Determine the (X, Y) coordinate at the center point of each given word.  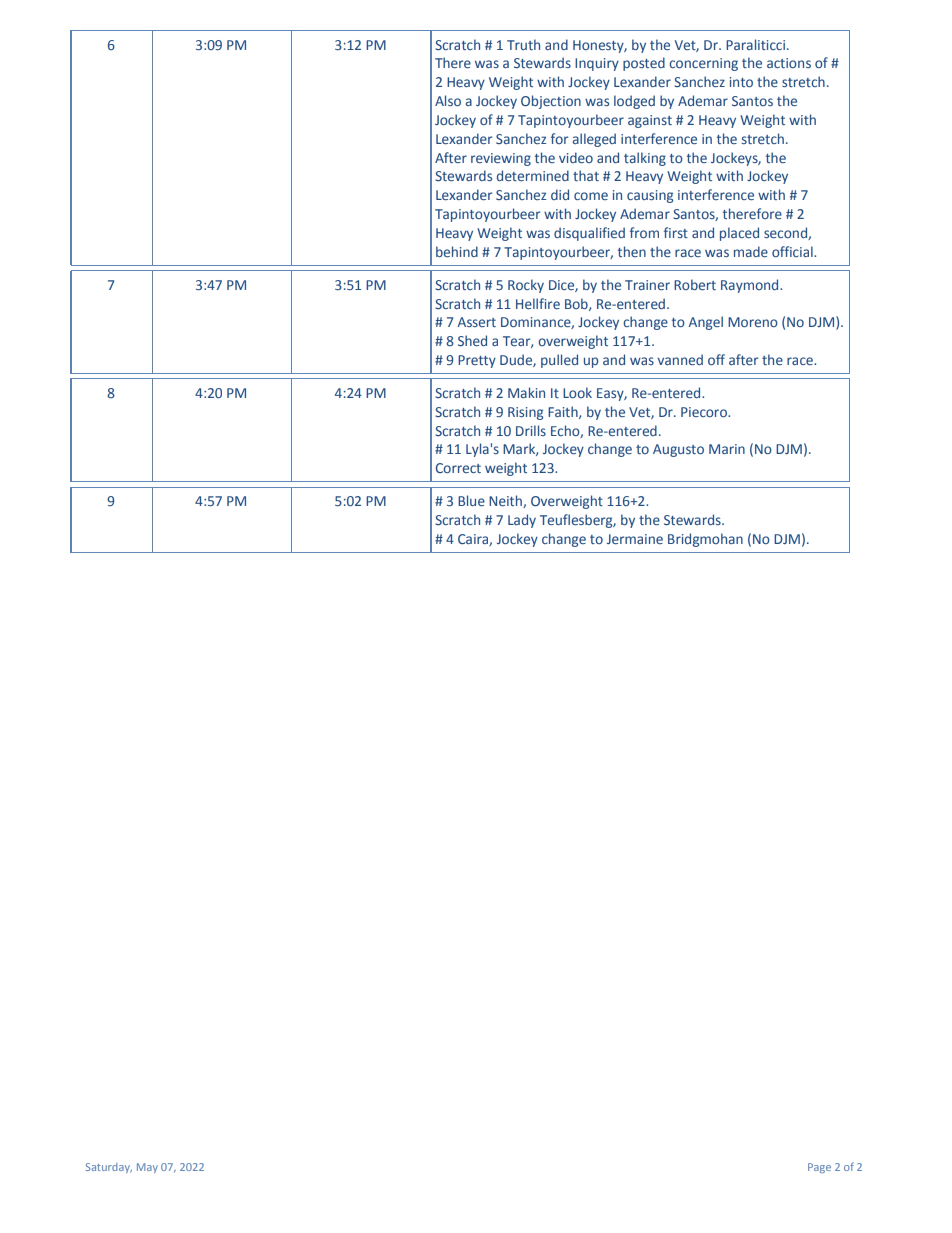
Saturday (109, 1168)
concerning (703, 64)
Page (819, 1168)
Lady (522, 521)
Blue (471, 500)
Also (448, 100)
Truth (523, 44)
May (147, 1168)
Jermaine (635, 539)
